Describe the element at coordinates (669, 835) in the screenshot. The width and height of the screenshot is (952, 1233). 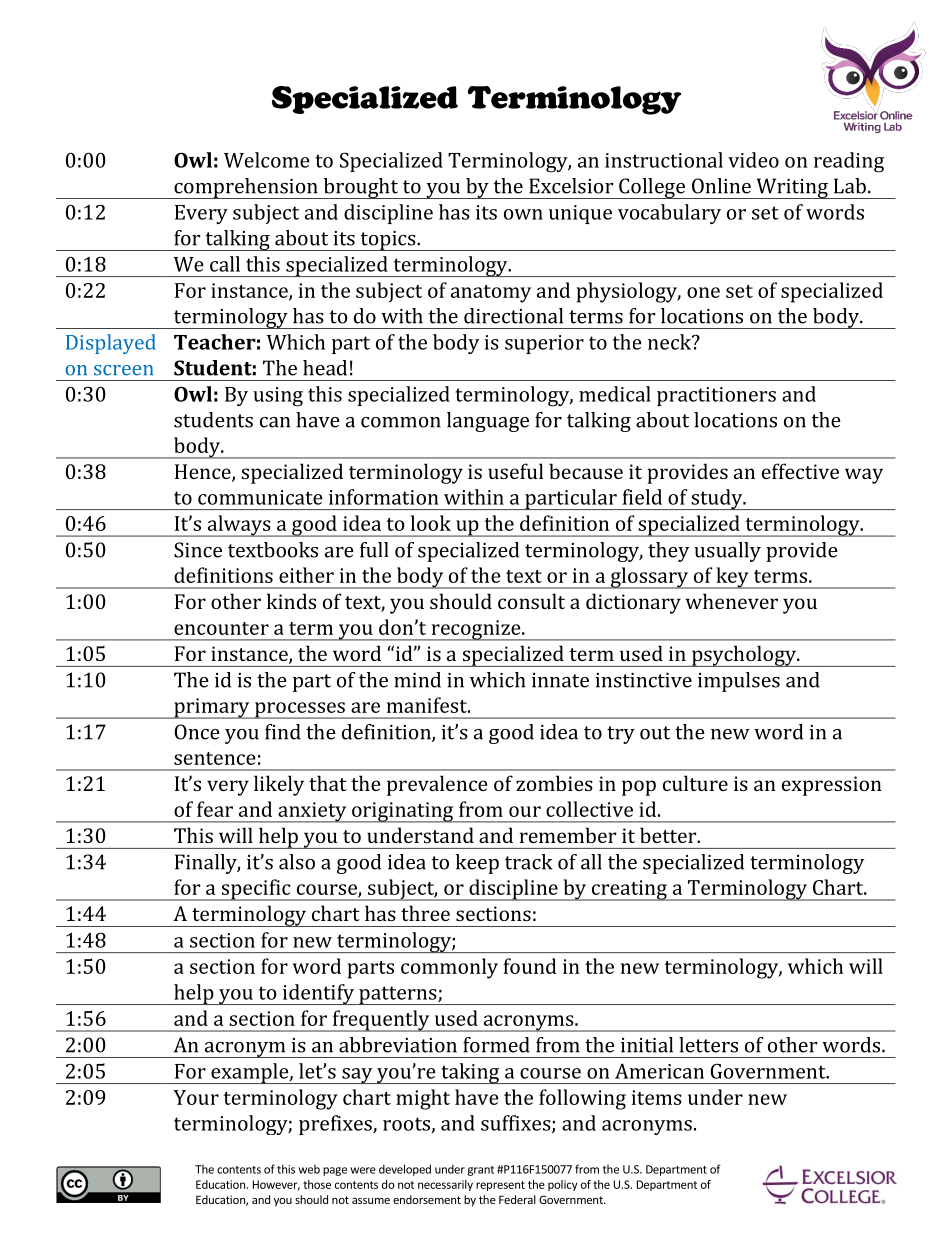
I see `better` at that location.
